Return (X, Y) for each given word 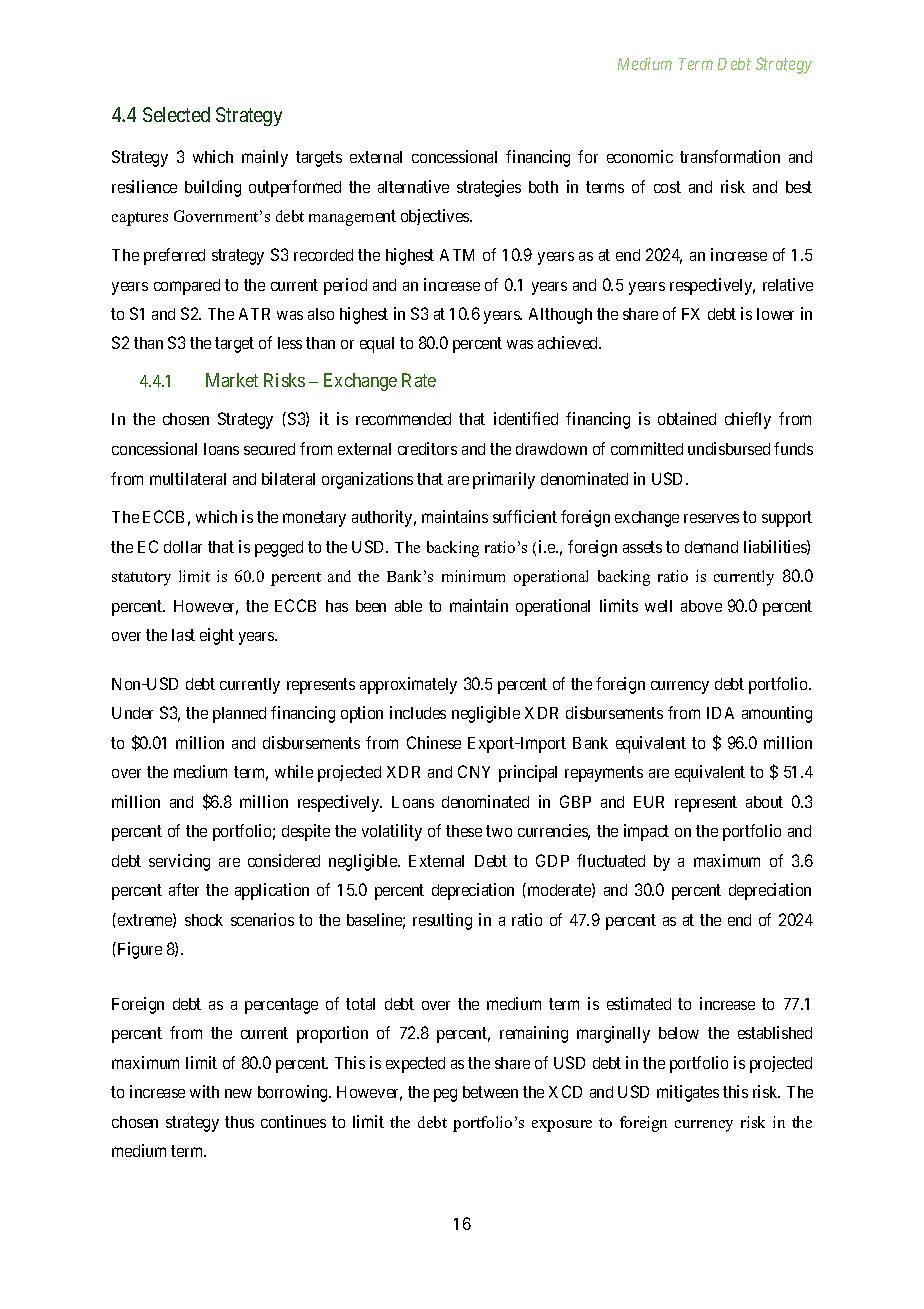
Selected (176, 114)
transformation (730, 156)
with (204, 1091)
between (490, 1092)
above (701, 606)
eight (217, 636)
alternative (413, 186)
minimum (473, 576)
